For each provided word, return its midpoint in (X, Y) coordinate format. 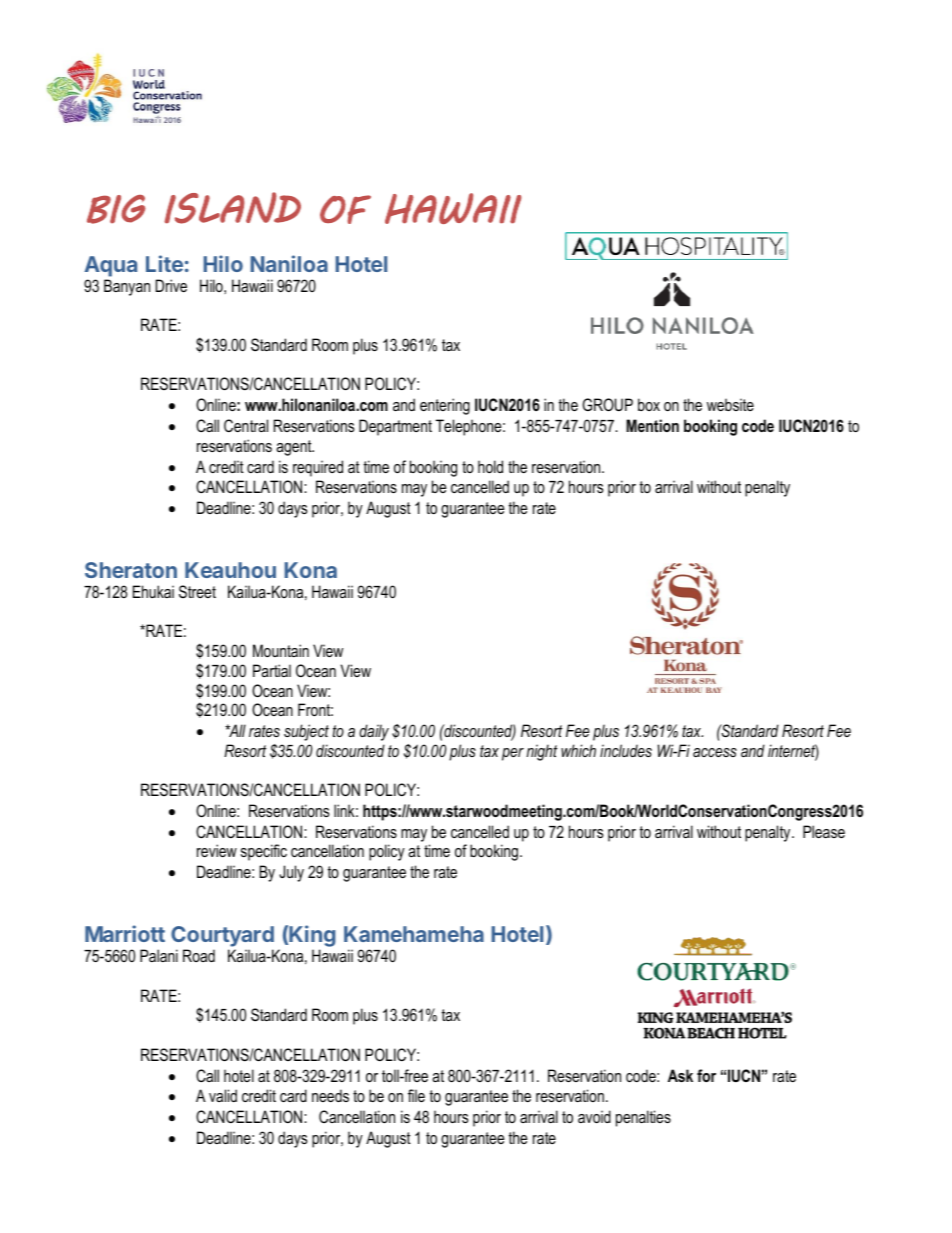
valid (223, 1095)
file (416, 1095)
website (730, 404)
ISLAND (232, 208)
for (706, 1075)
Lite (164, 263)
